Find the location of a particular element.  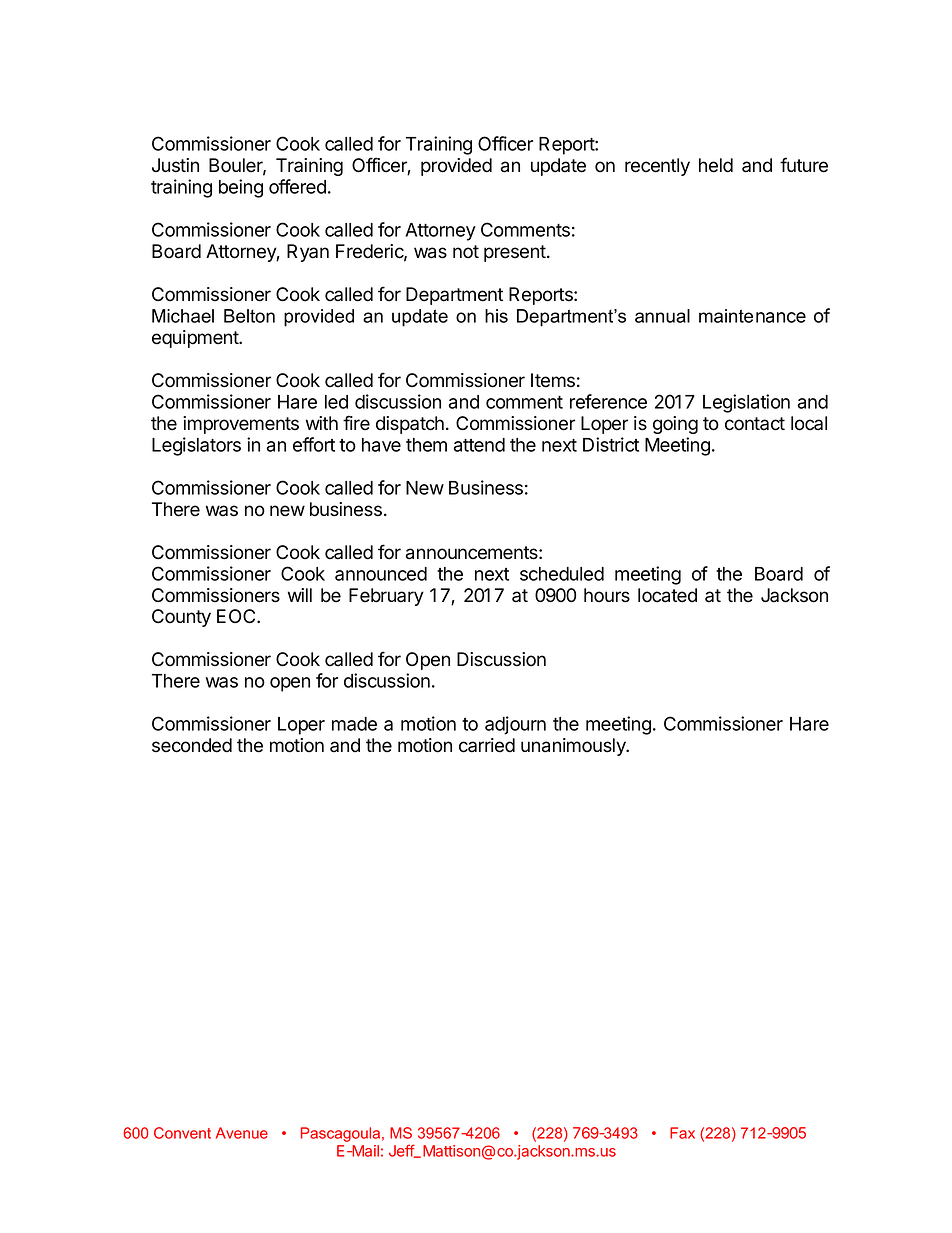

contact is located at coordinates (755, 424).
